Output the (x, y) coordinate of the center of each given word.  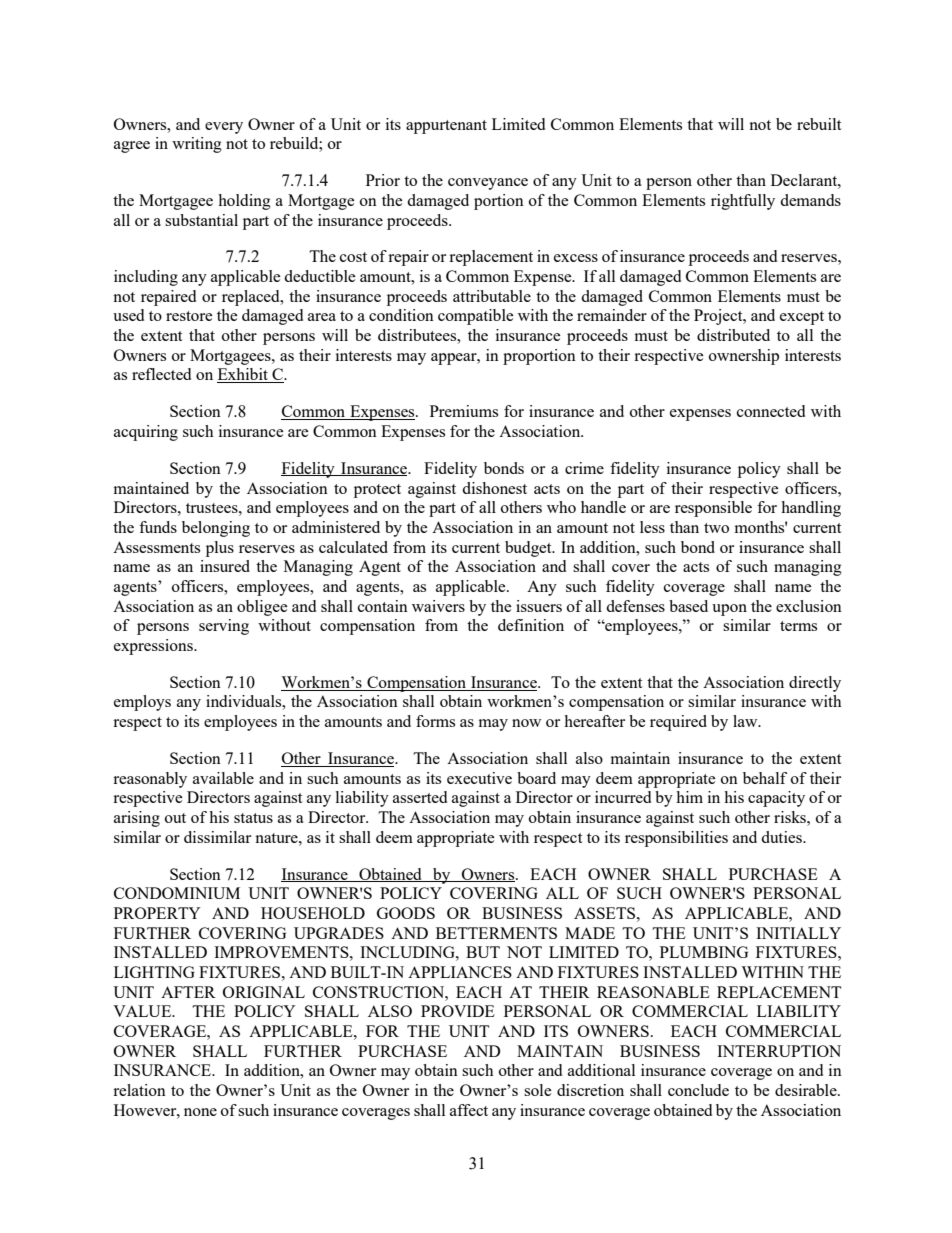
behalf (765, 778)
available (223, 778)
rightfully (743, 202)
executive (479, 778)
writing (197, 145)
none (200, 1112)
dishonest (494, 488)
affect (469, 1110)
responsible (713, 509)
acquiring (146, 433)
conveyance (488, 184)
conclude (698, 1090)
